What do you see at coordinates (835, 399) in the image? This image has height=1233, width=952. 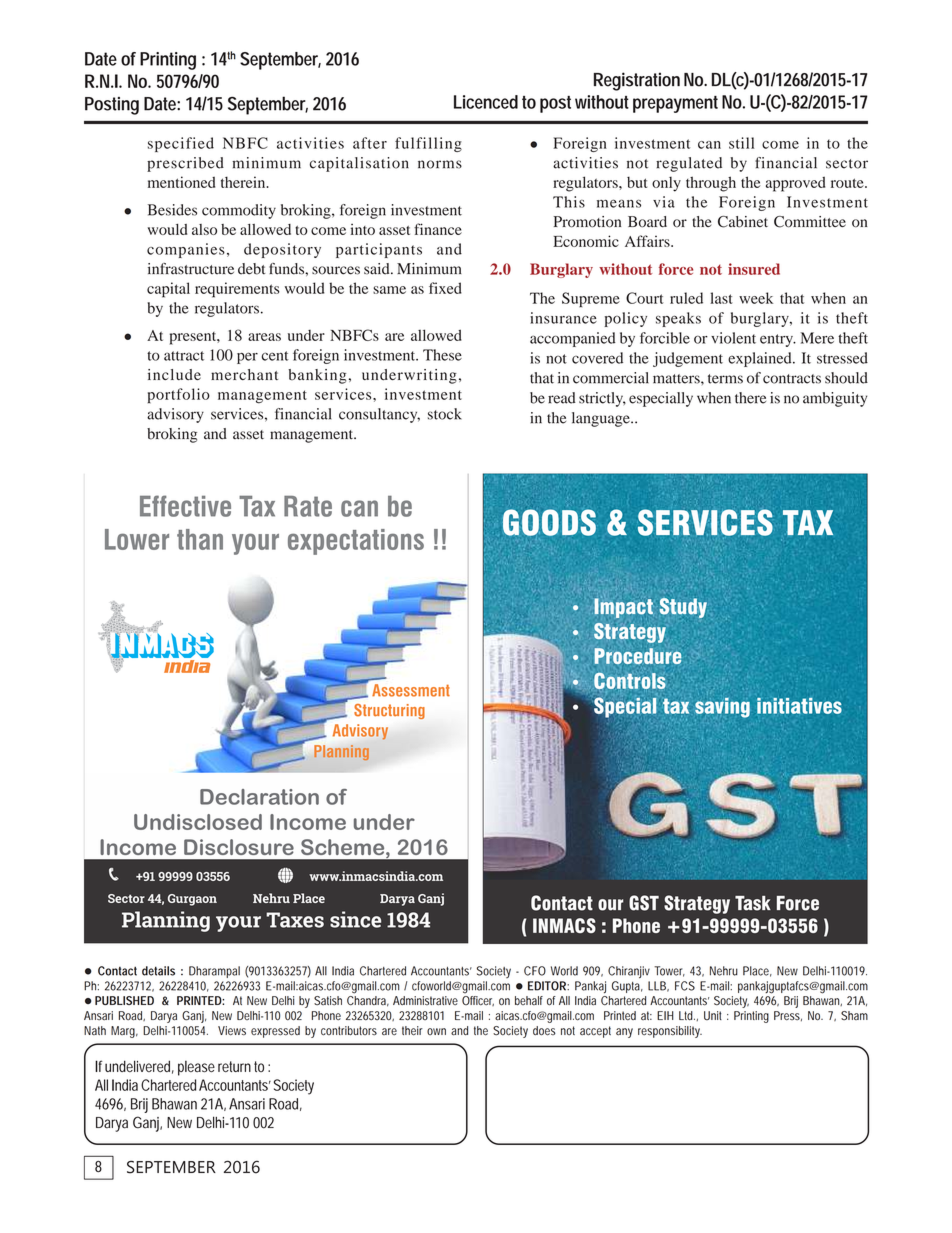 I see `ambiguity` at bounding box center [835, 399].
